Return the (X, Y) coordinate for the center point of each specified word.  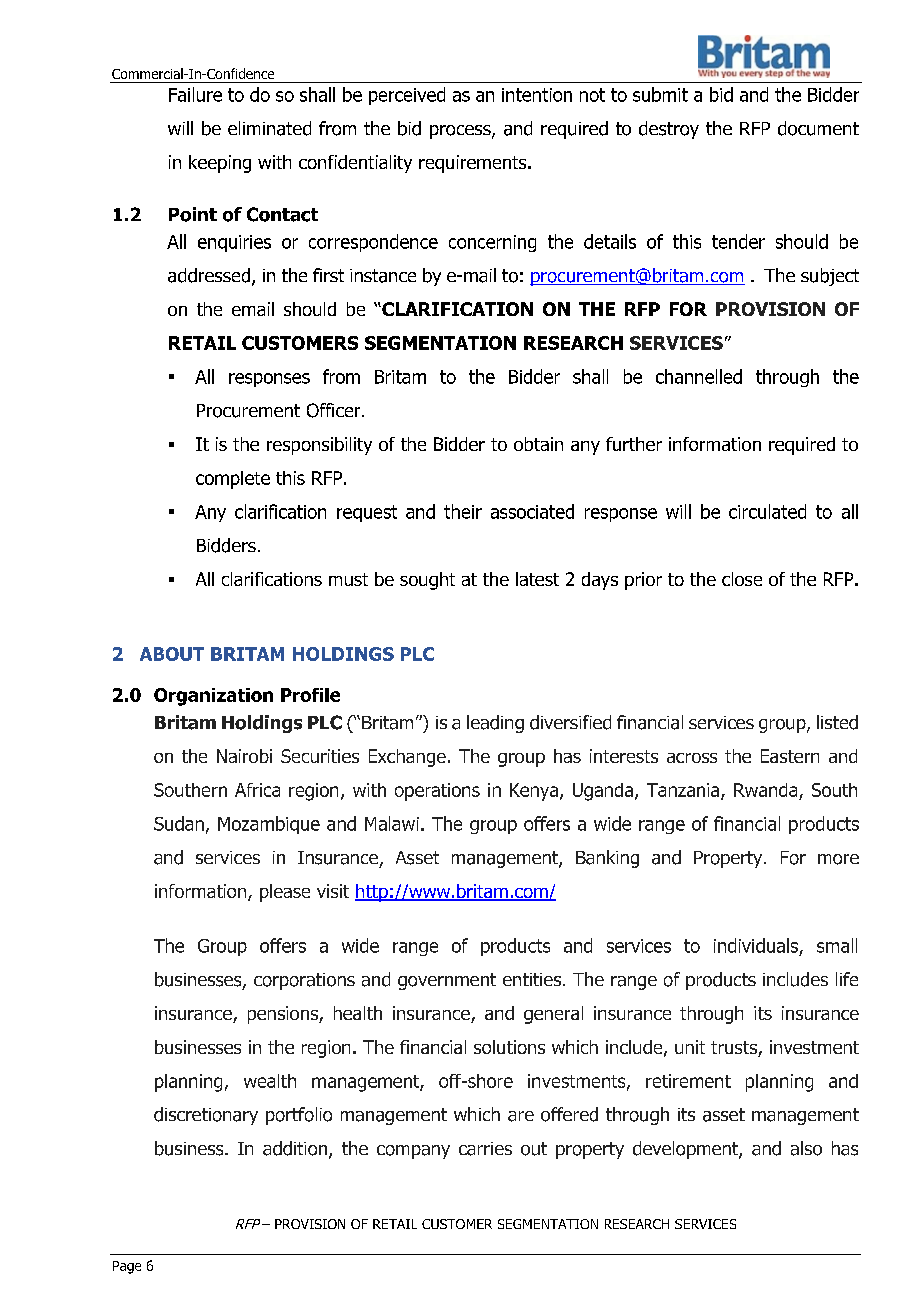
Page (127, 1267)
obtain (538, 444)
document (818, 128)
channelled (699, 376)
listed (837, 722)
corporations (304, 981)
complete (233, 480)
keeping (220, 164)
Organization (213, 697)
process (461, 132)
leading (495, 724)
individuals (756, 945)
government (447, 981)
